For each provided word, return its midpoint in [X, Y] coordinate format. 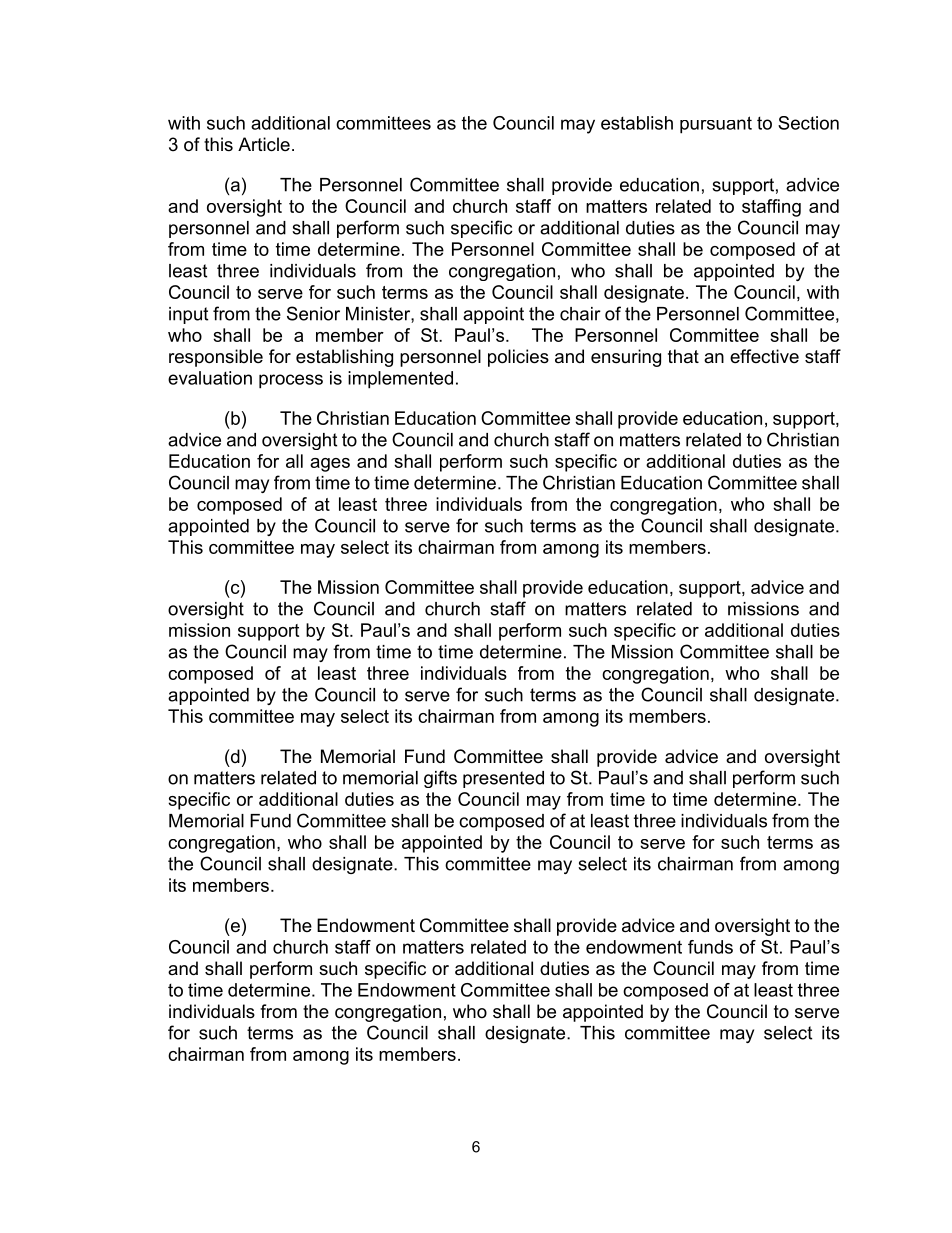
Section [808, 123]
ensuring [626, 358]
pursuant [716, 125]
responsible [216, 358]
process [291, 381]
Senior [313, 313]
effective [764, 356]
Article [264, 144]
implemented [400, 380]
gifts [440, 779]
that [683, 356]
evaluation [210, 378]
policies [518, 358]
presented [503, 779]
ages [330, 465]
